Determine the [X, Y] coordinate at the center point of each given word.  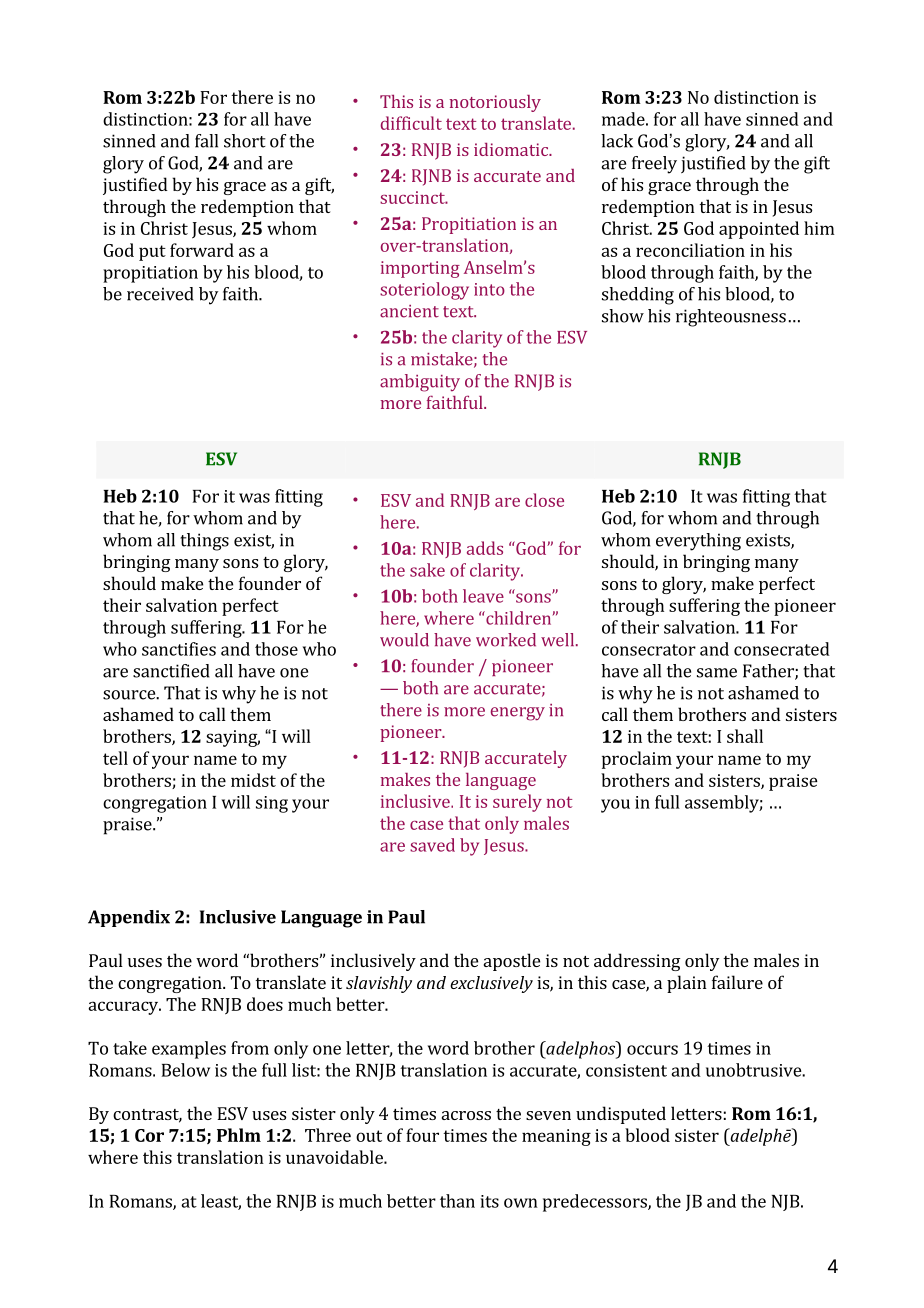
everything [698, 542]
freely [654, 165]
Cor [149, 1135]
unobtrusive [754, 1070]
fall [206, 141]
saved [432, 845]
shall [745, 736]
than [457, 1201]
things [204, 542]
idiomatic [512, 149]
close [544, 500]
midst [253, 780]
